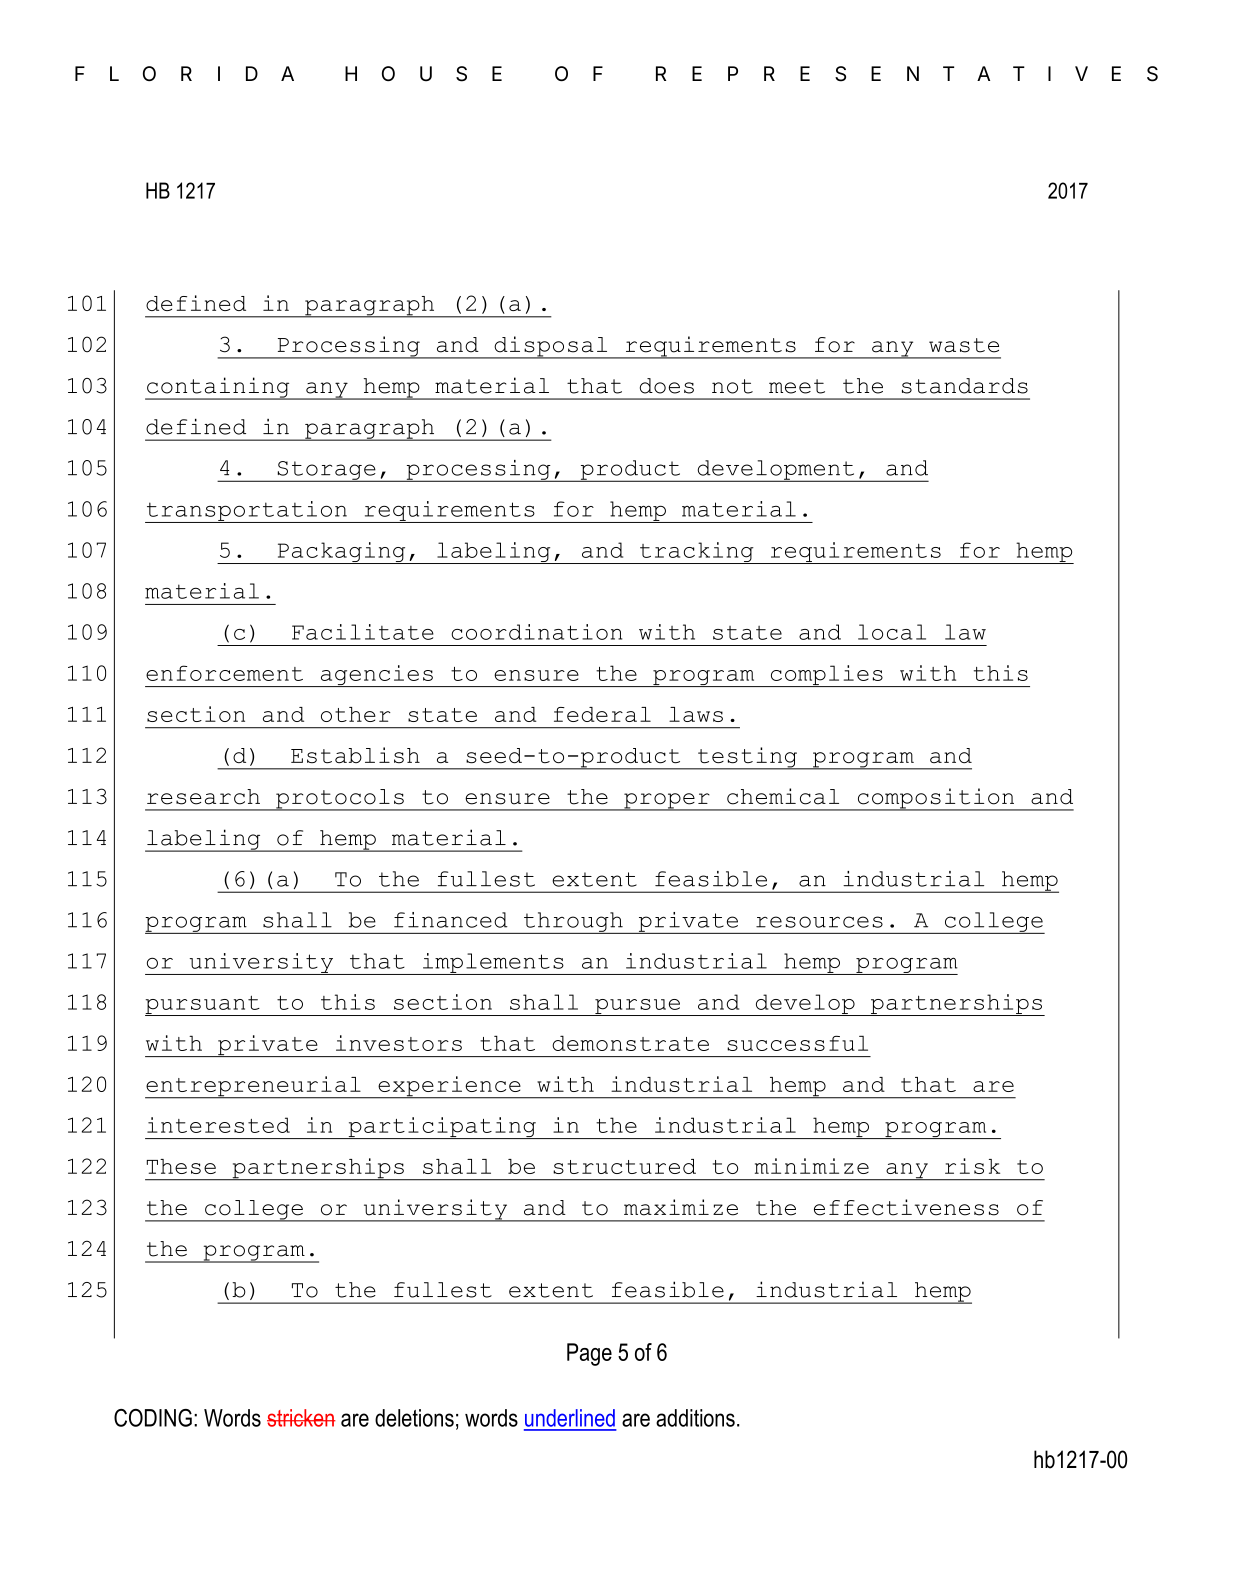  I want to click on additions, so click(695, 1418).
